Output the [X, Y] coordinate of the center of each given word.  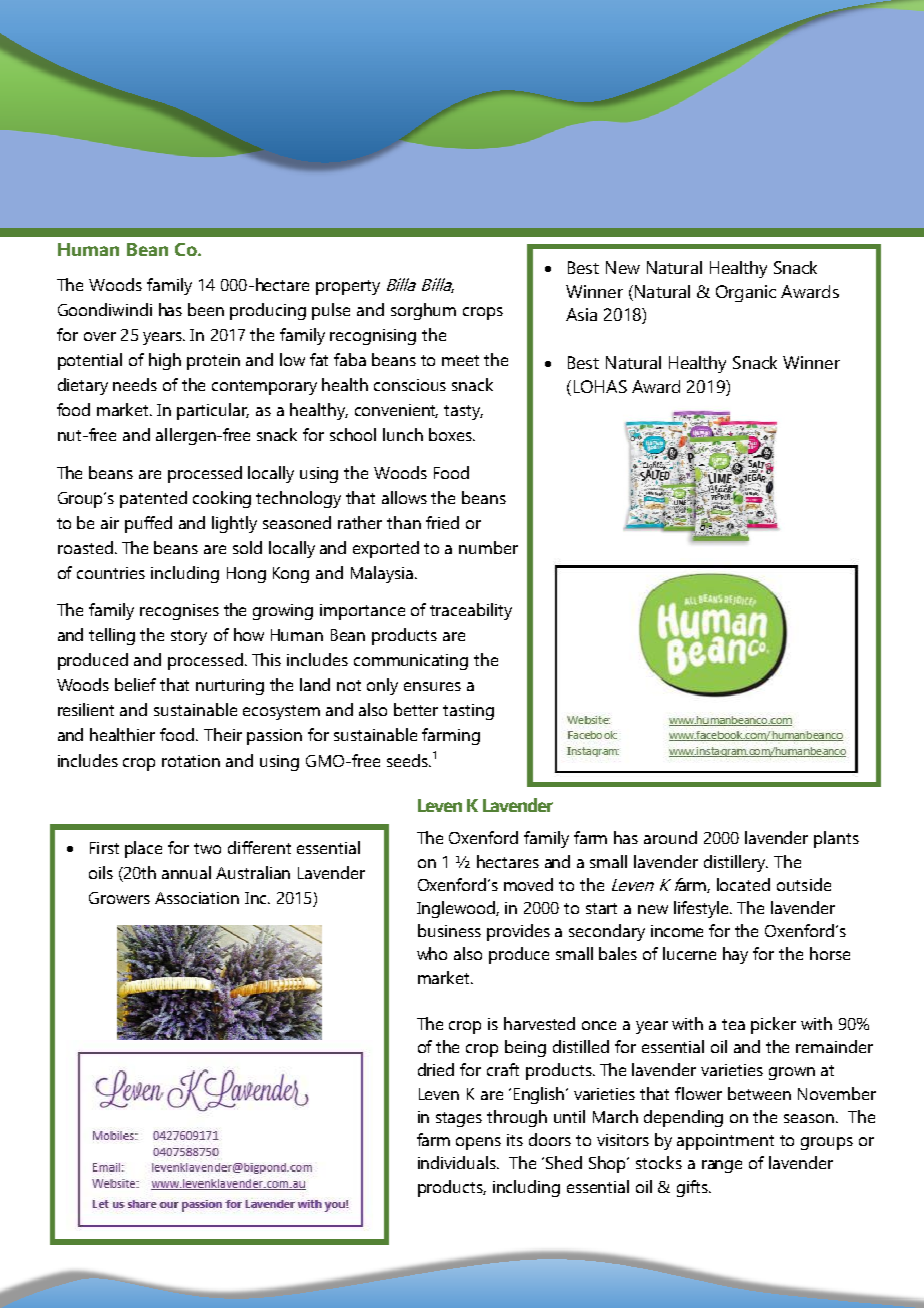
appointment [725, 1142]
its [515, 1140]
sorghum [423, 311]
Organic [746, 293]
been [206, 309]
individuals [458, 1162]
